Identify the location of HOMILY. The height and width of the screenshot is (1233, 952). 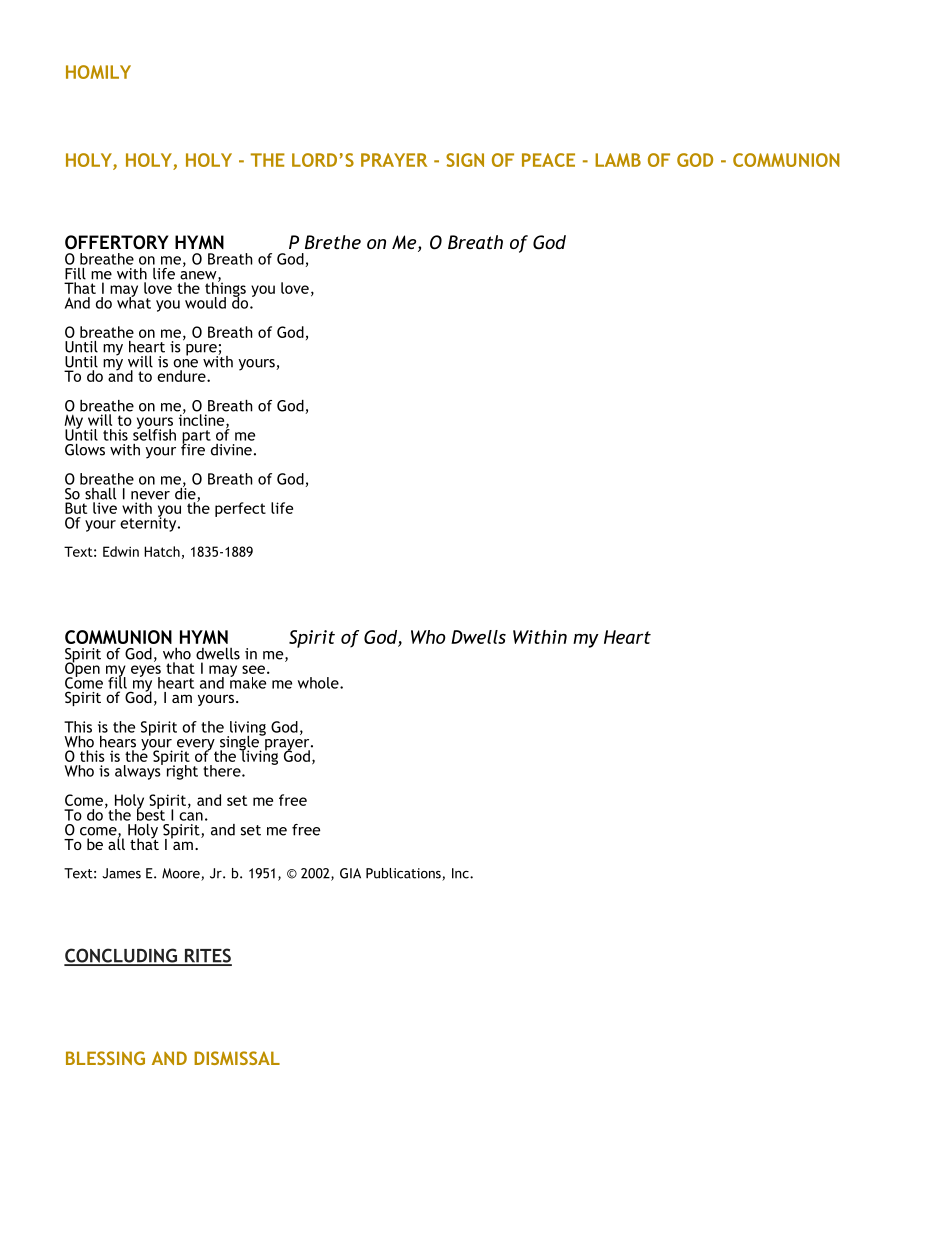
(98, 72).
